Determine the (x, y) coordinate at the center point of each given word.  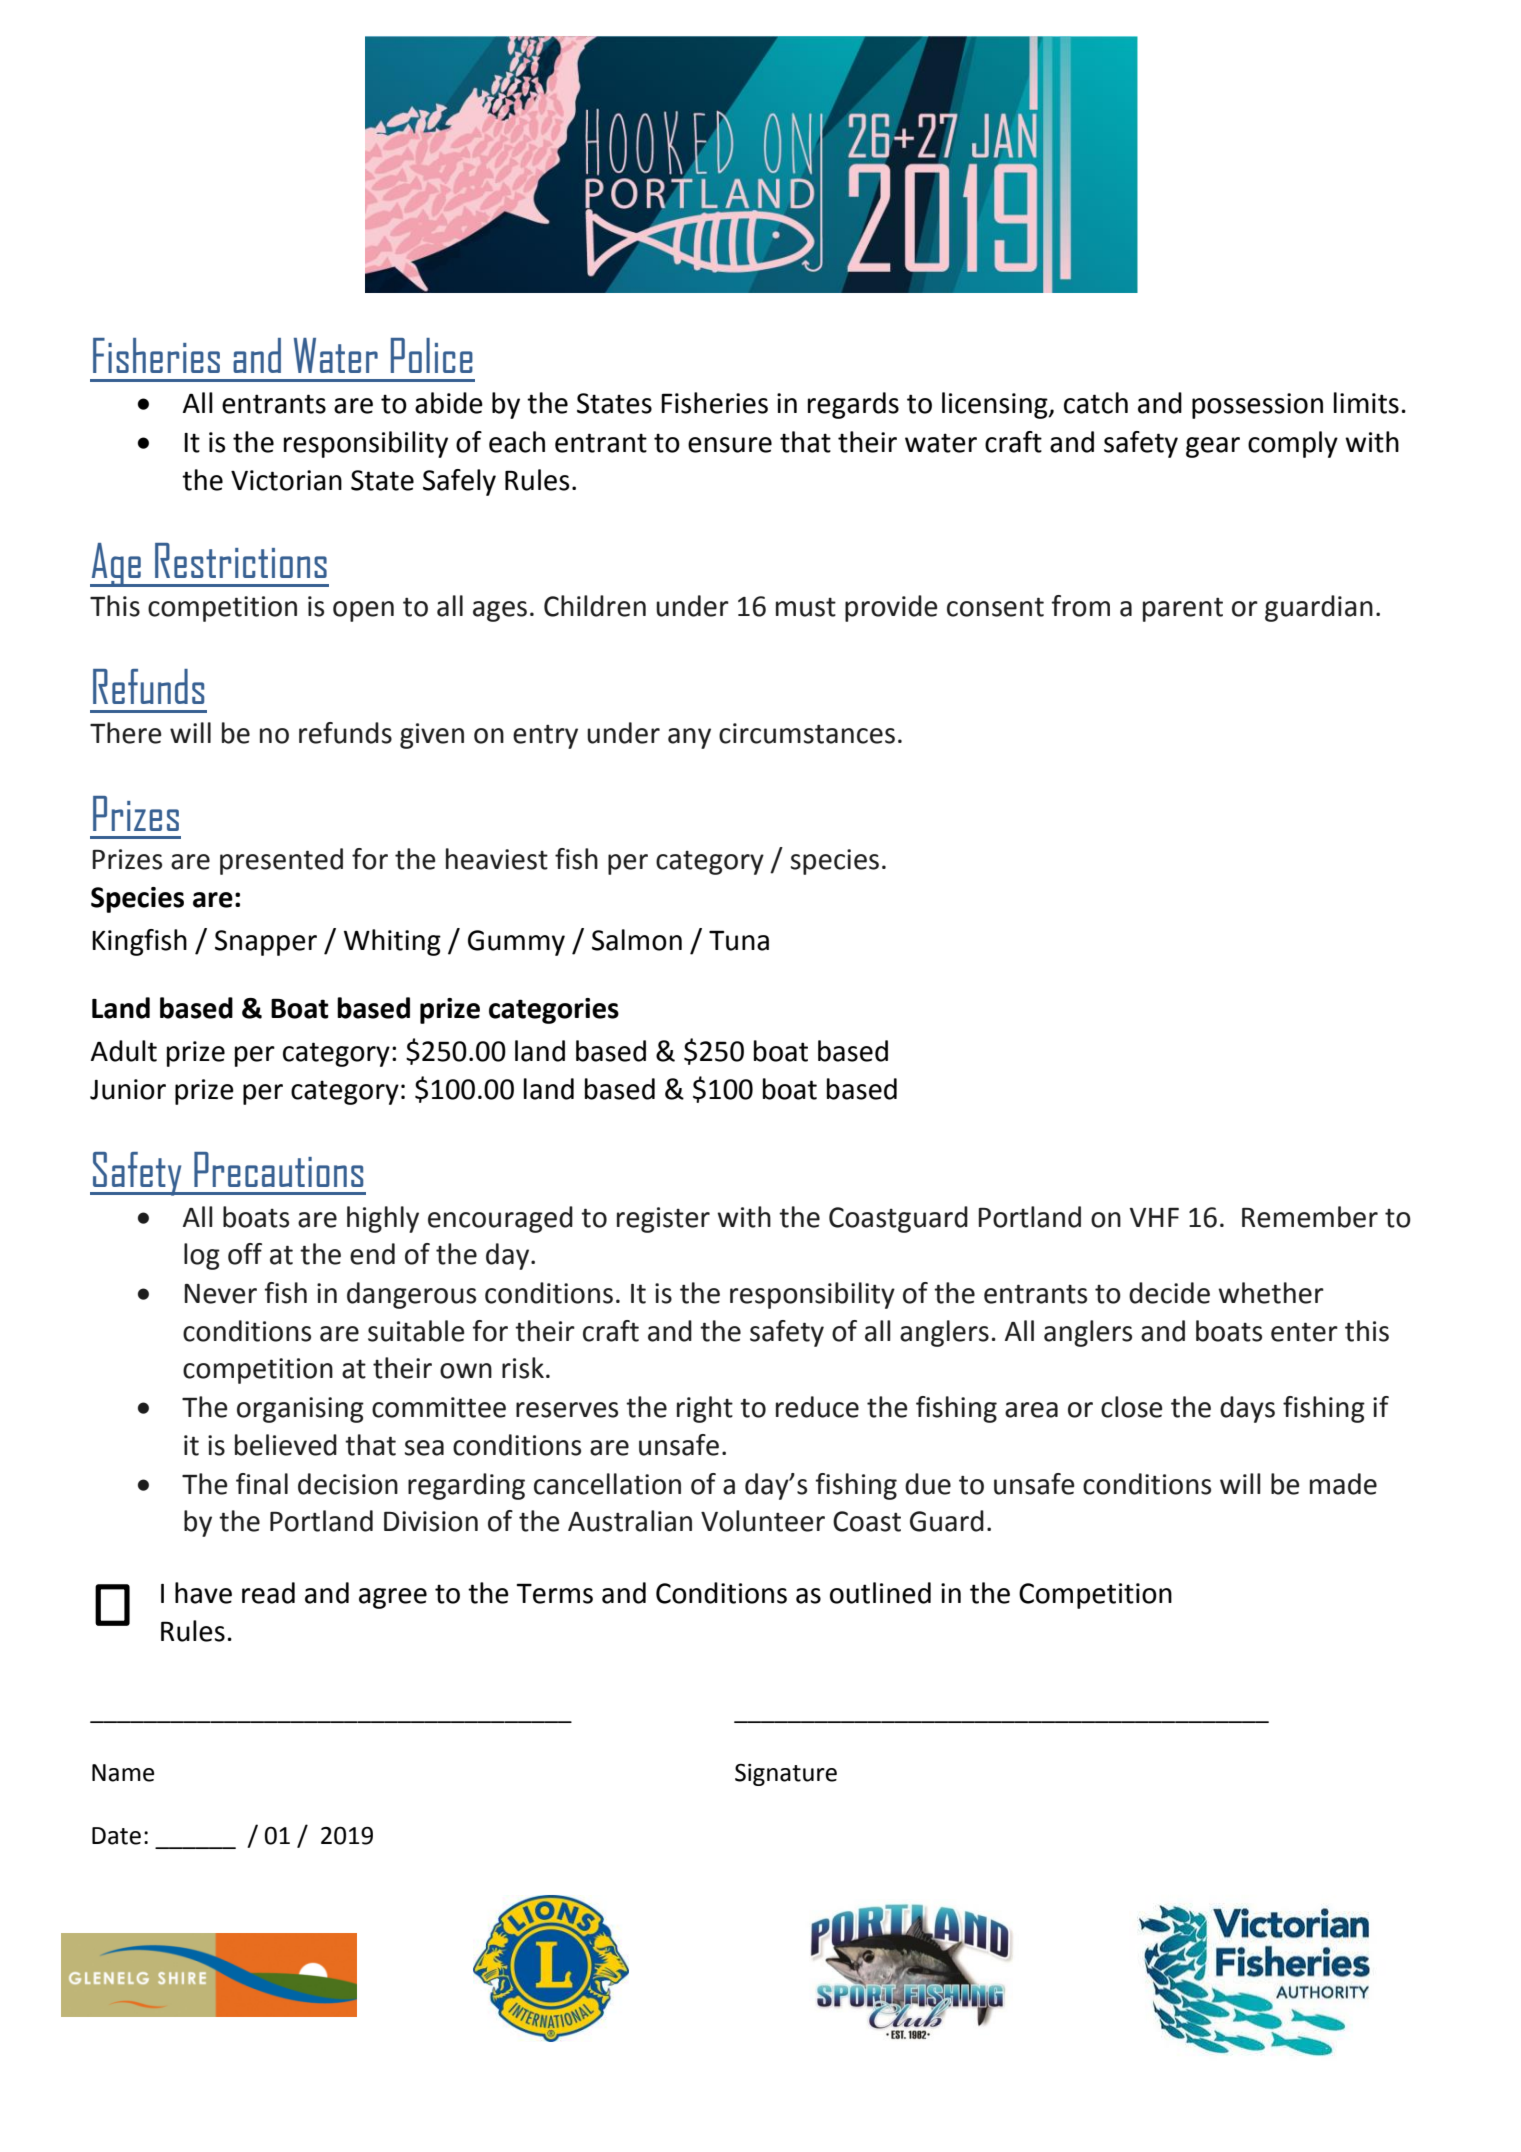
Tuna (739, 940)
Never (221, 1294)
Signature (786, 1775)
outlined (880, 1593)
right (705, 1409)
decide (1169, 1293)
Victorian (286, 480)
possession (1257, 406)
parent (1183, 609)
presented (281, 861)
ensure (730, 445)
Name (123, 1773)
